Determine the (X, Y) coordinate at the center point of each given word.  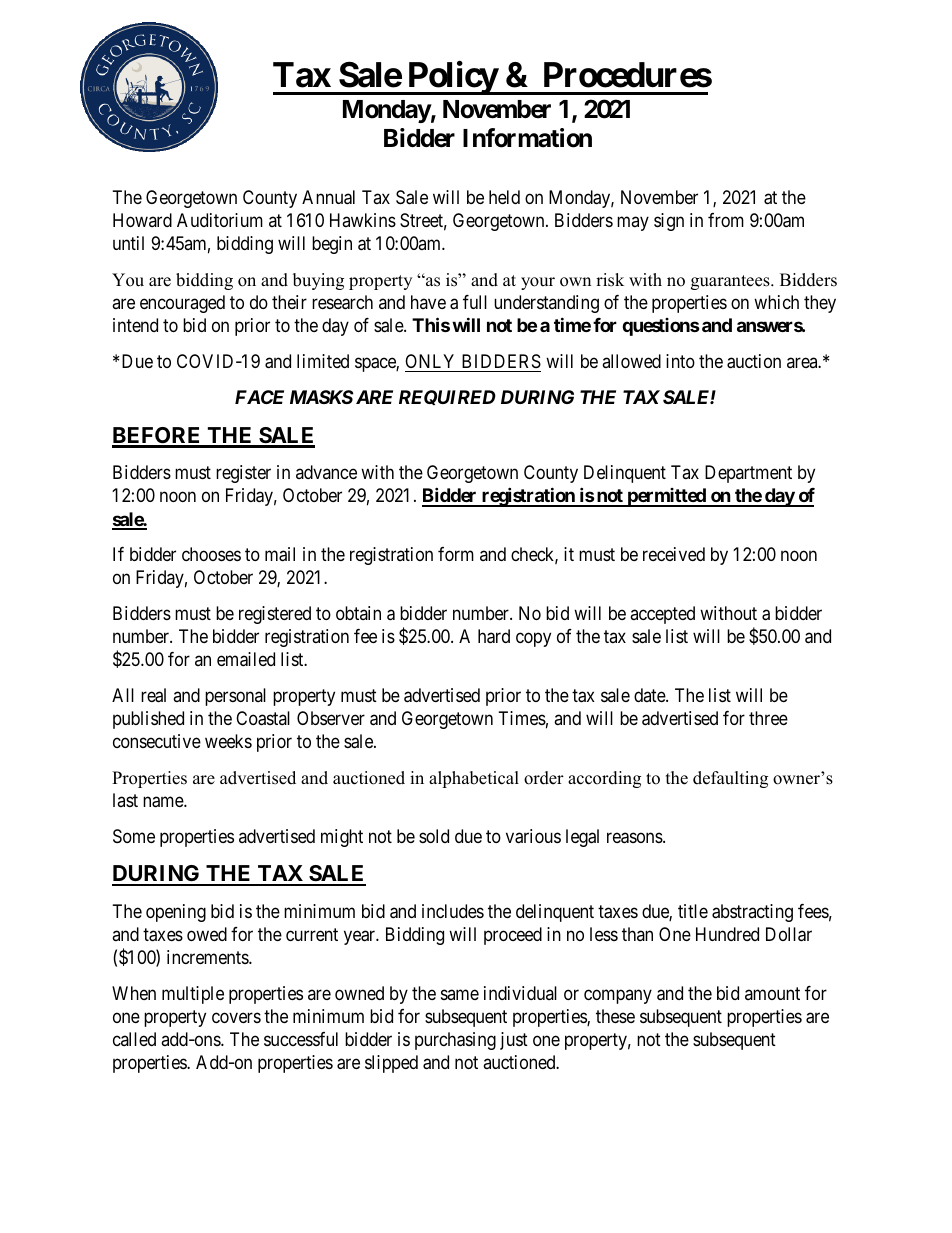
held (504, 197)
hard (494, 636)
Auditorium (220, 220)
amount (772, 993)
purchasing (455, 1041)
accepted (662, 615)
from (726, 220)
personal (235, 697)
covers (236, 1018)
